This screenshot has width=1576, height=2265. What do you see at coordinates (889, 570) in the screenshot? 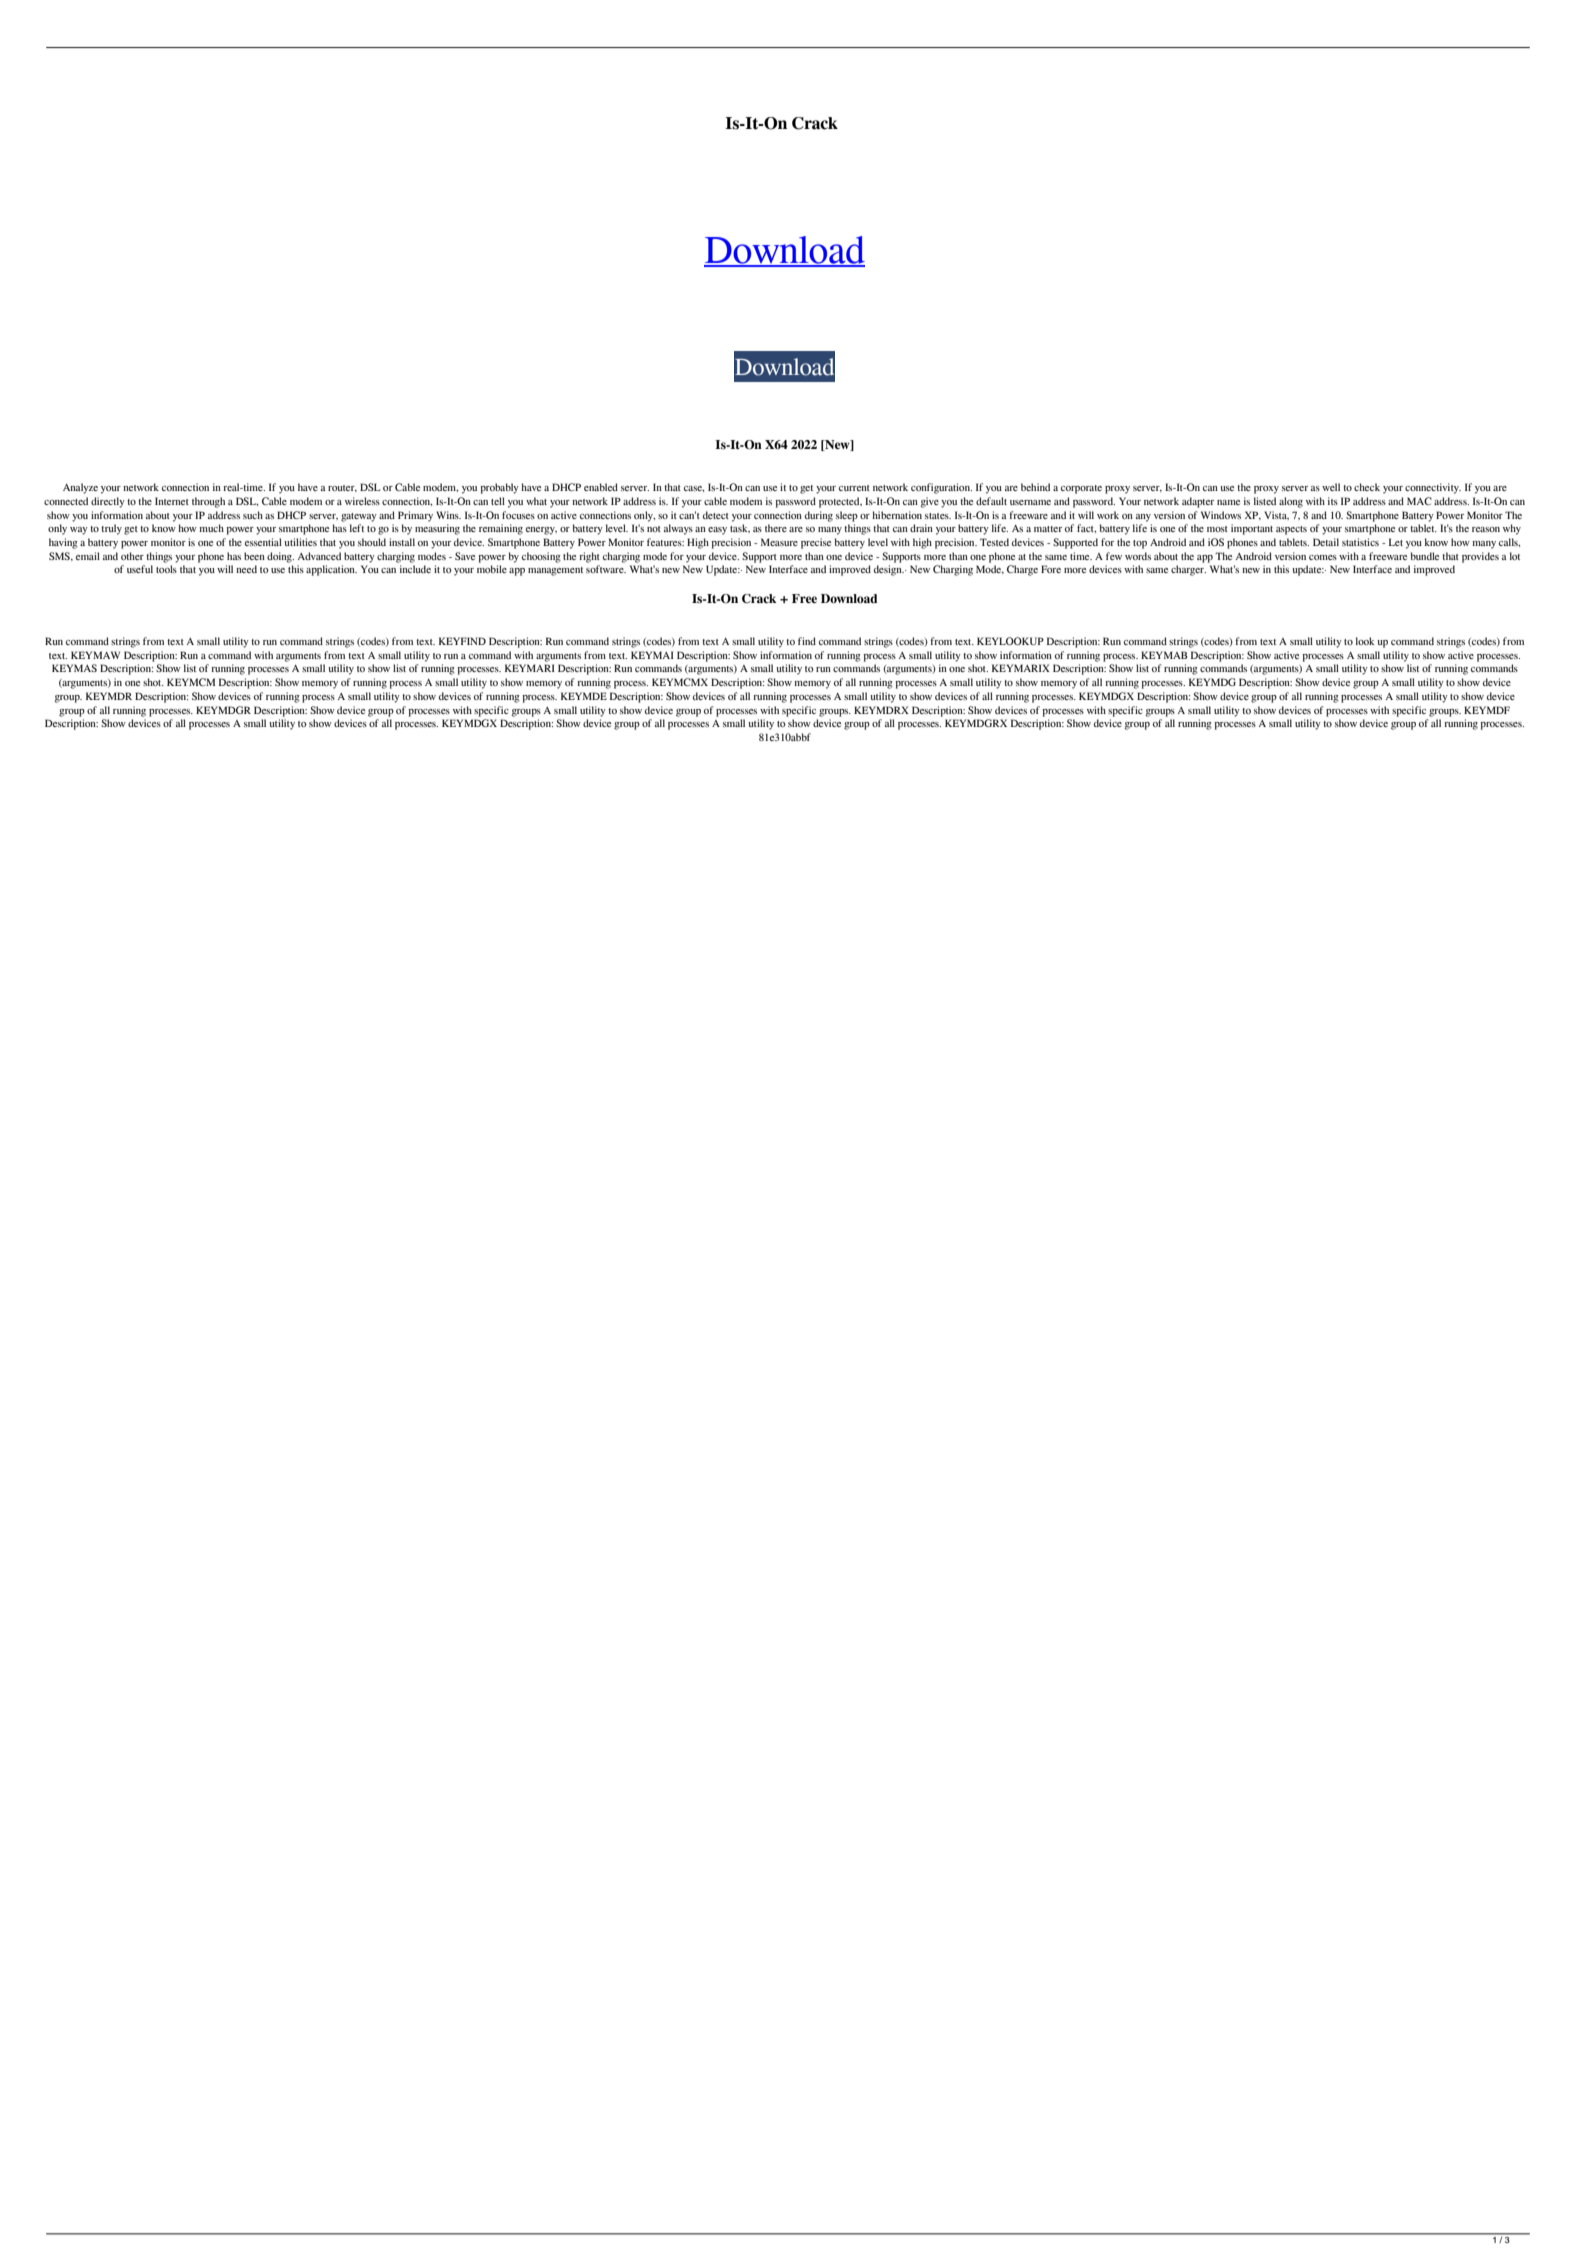
I see `design` at bounding box center [889, 570].
